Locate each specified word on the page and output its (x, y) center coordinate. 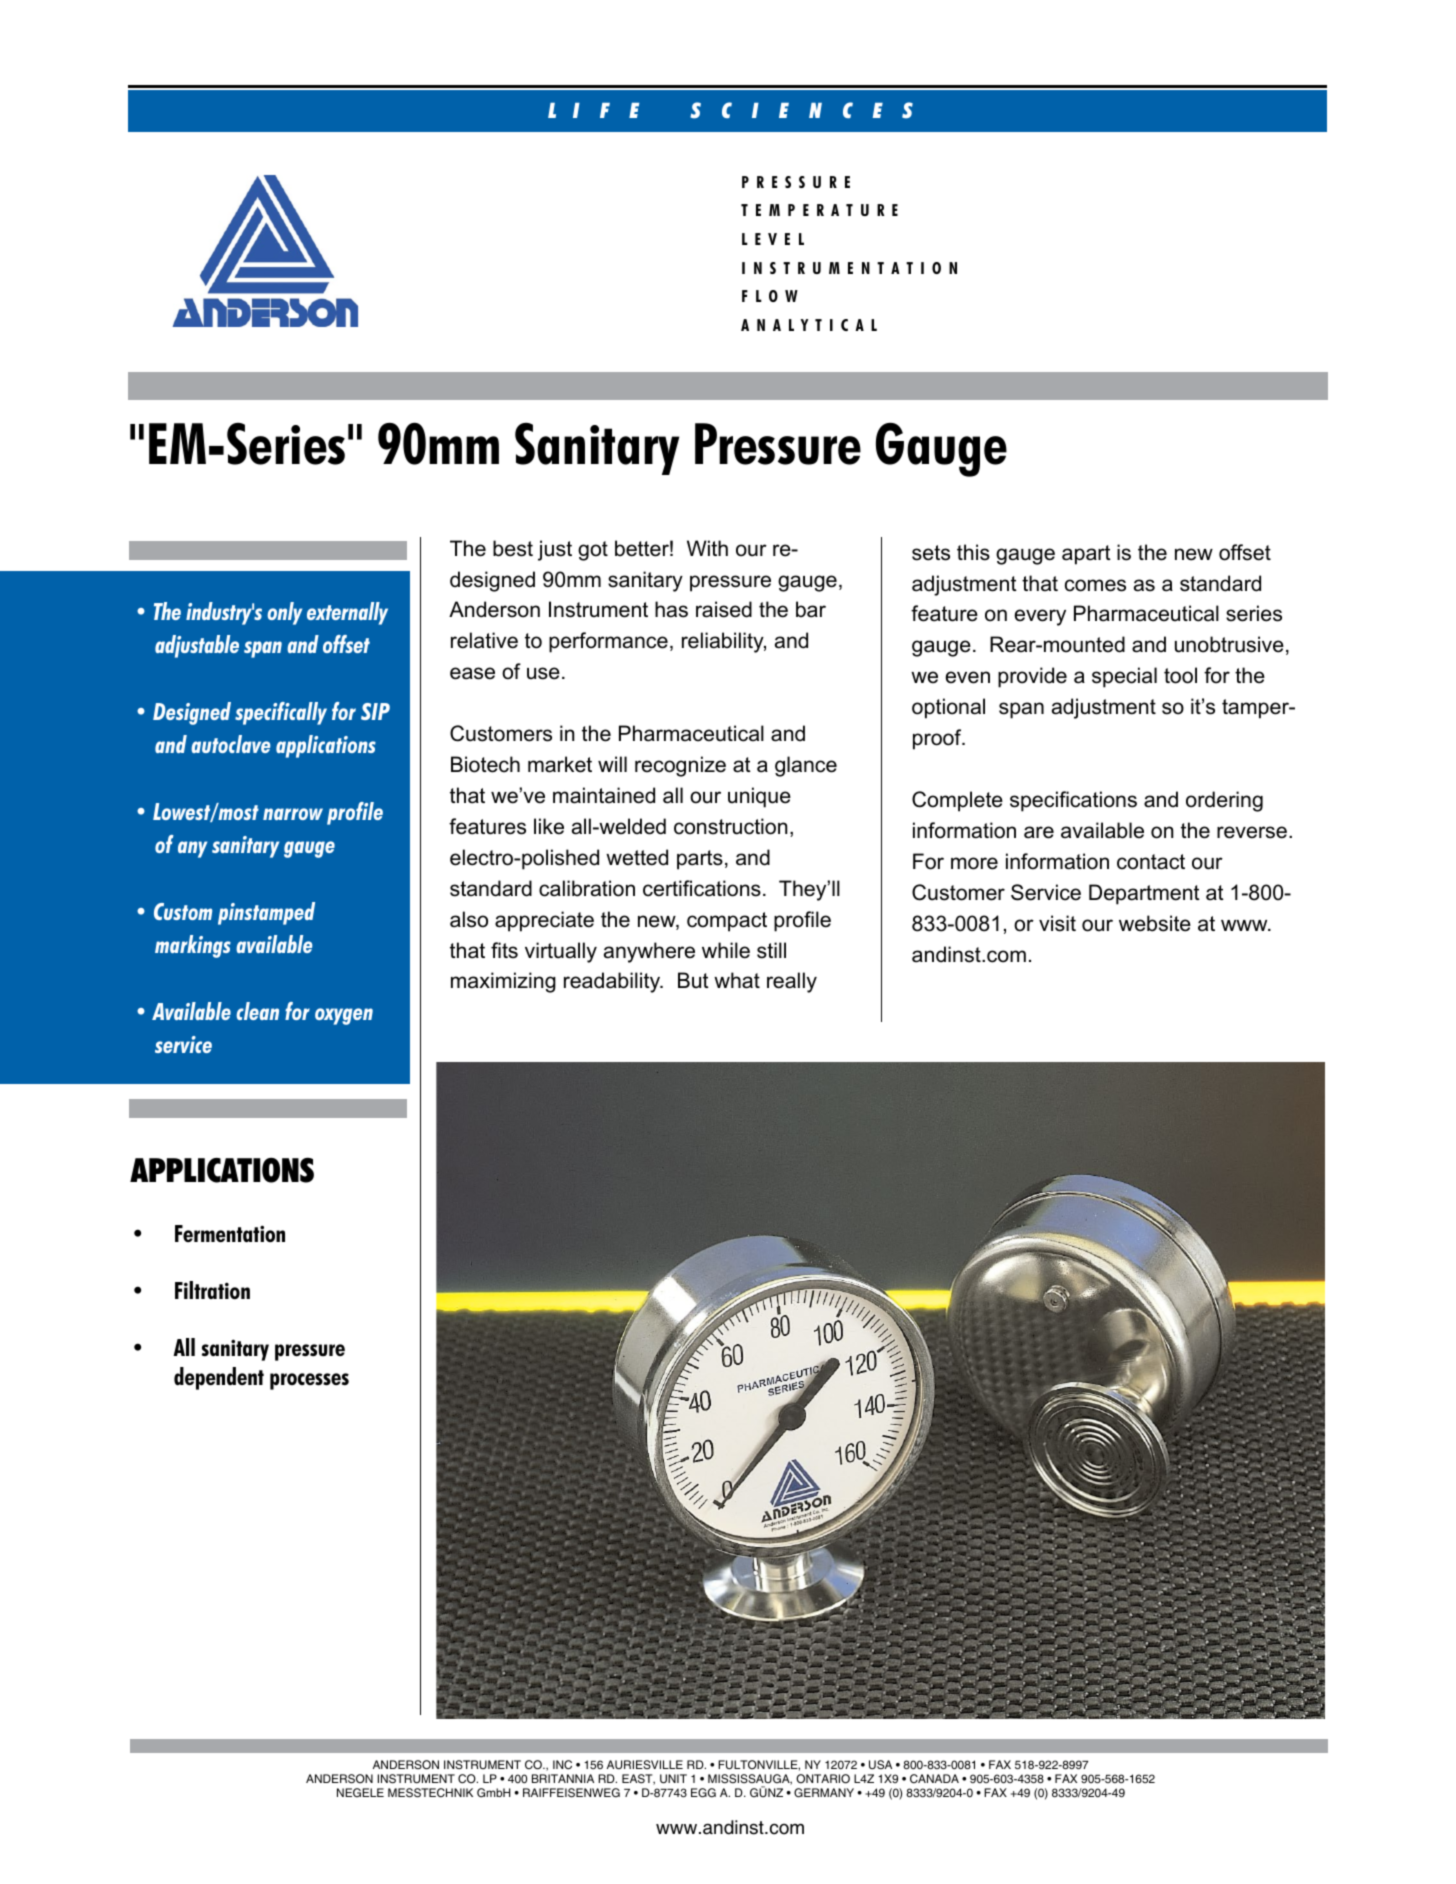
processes (309, 1381)
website (1155, 923)
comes (1095, 585)
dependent (219, 1378)
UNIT (673, 1779)
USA (880, 1765)
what (737, 980)
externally (347, 613)
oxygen (344, 1016)
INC (562, 1765)
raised (724, 609)
